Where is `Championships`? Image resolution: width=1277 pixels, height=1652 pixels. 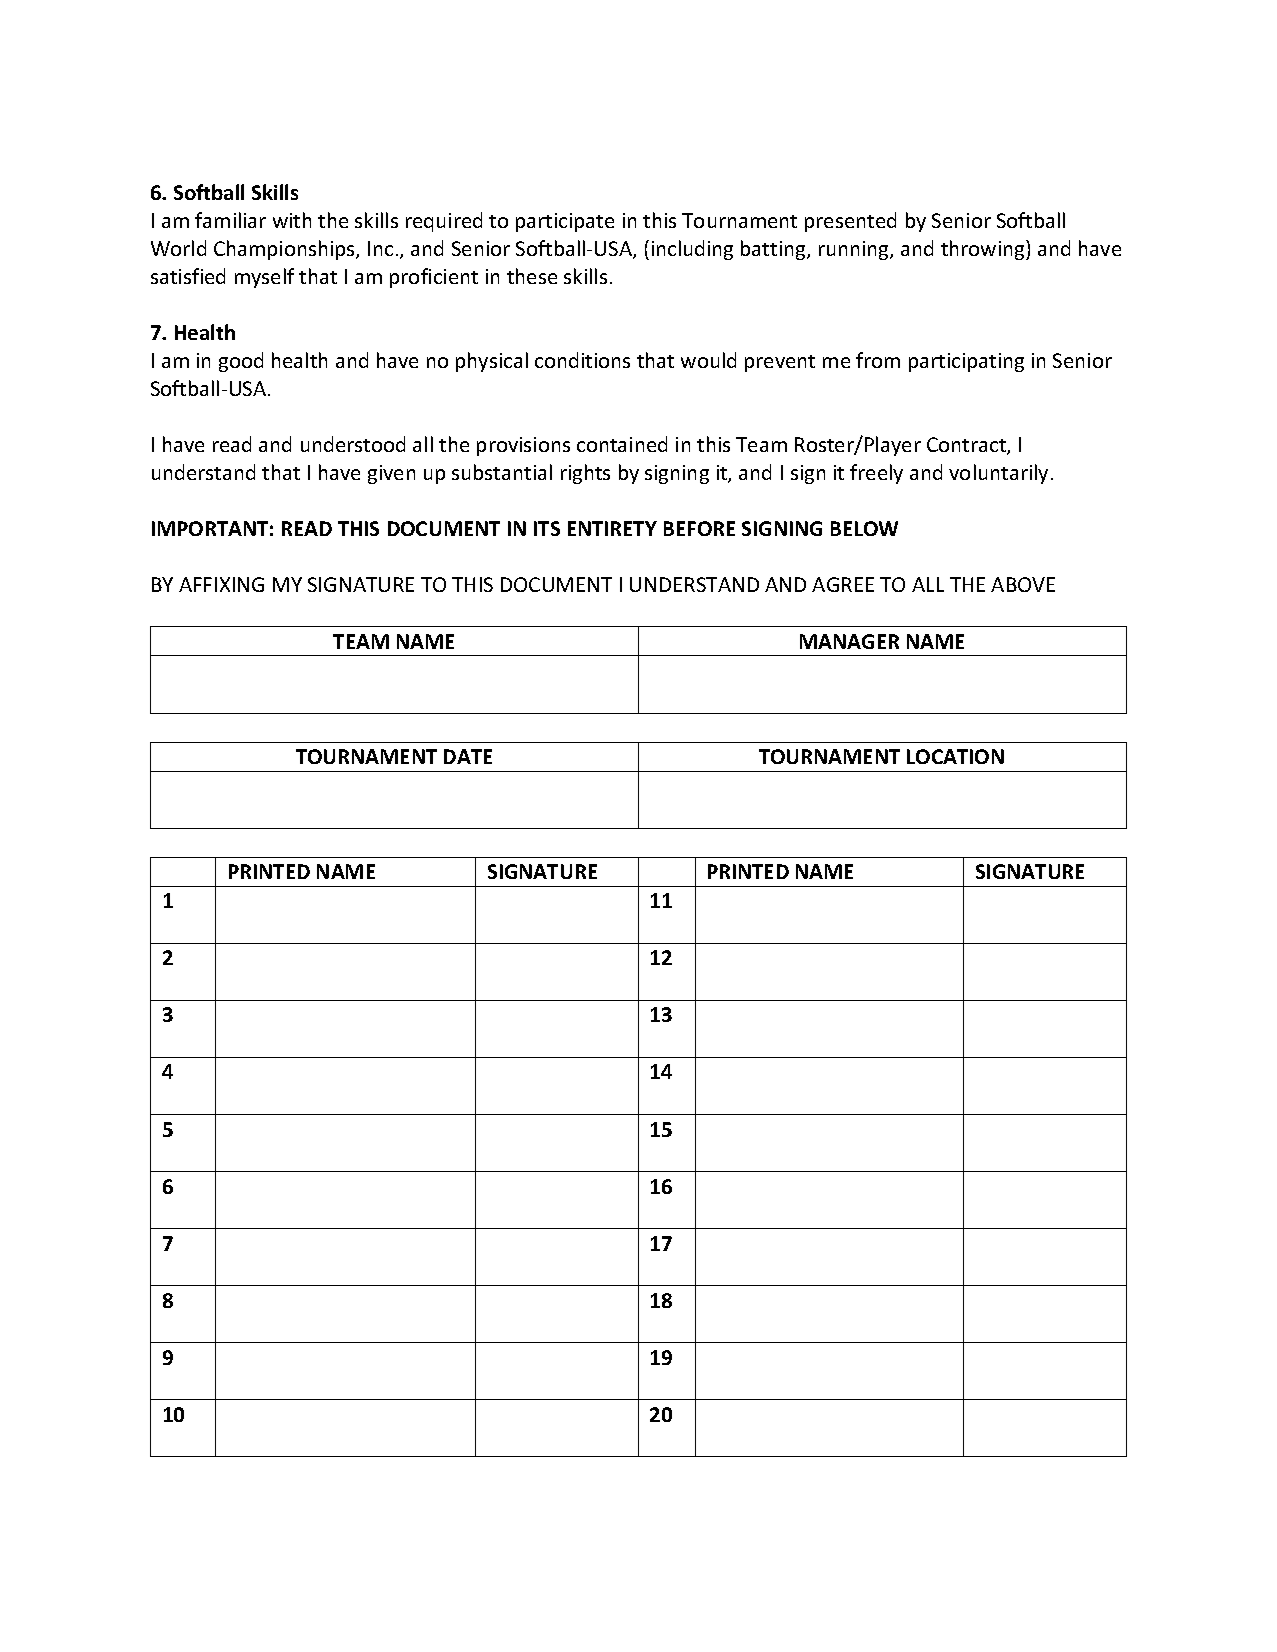
Championships is located at coordinates (285, 250).
